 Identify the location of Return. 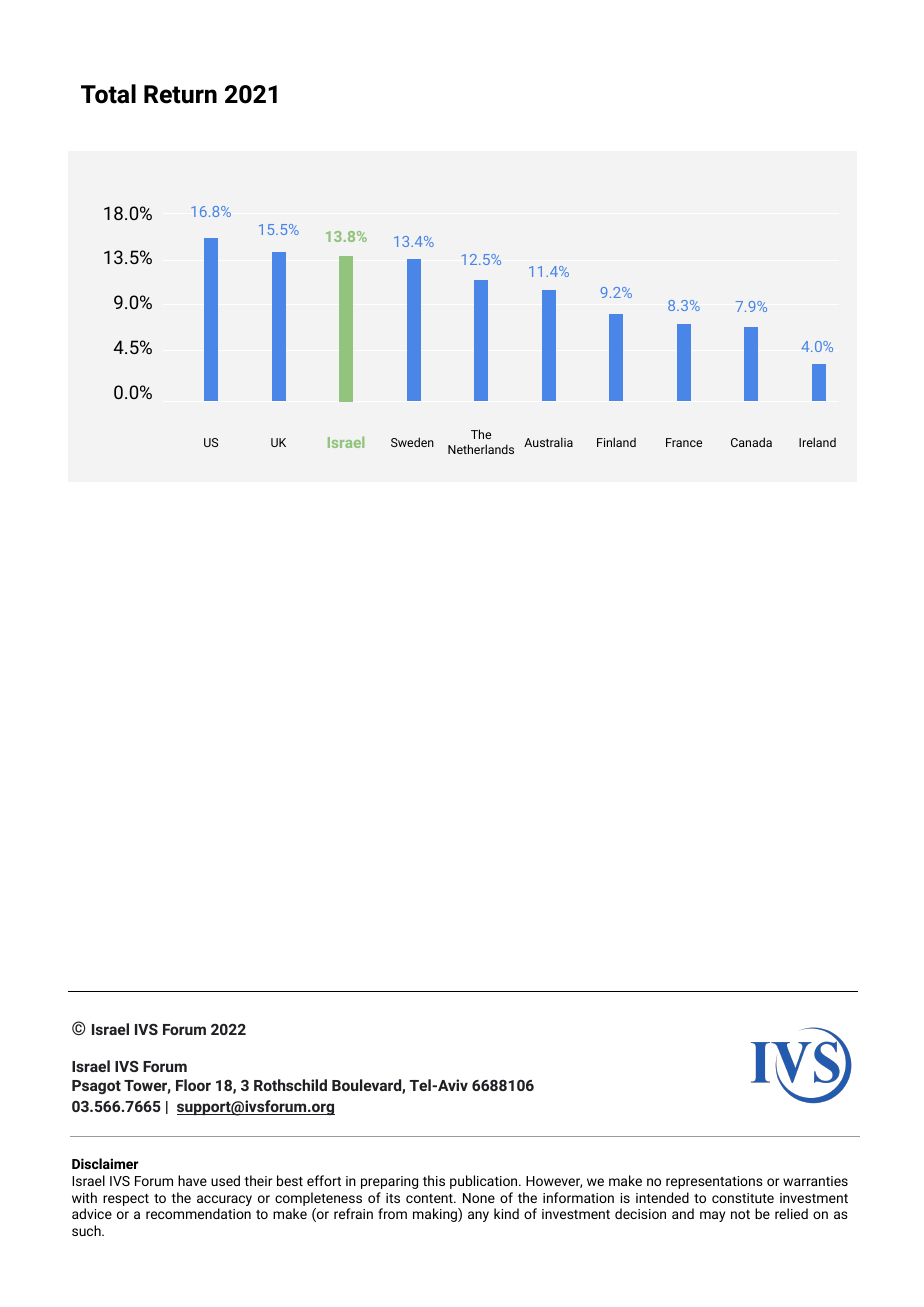
(180, 94).
